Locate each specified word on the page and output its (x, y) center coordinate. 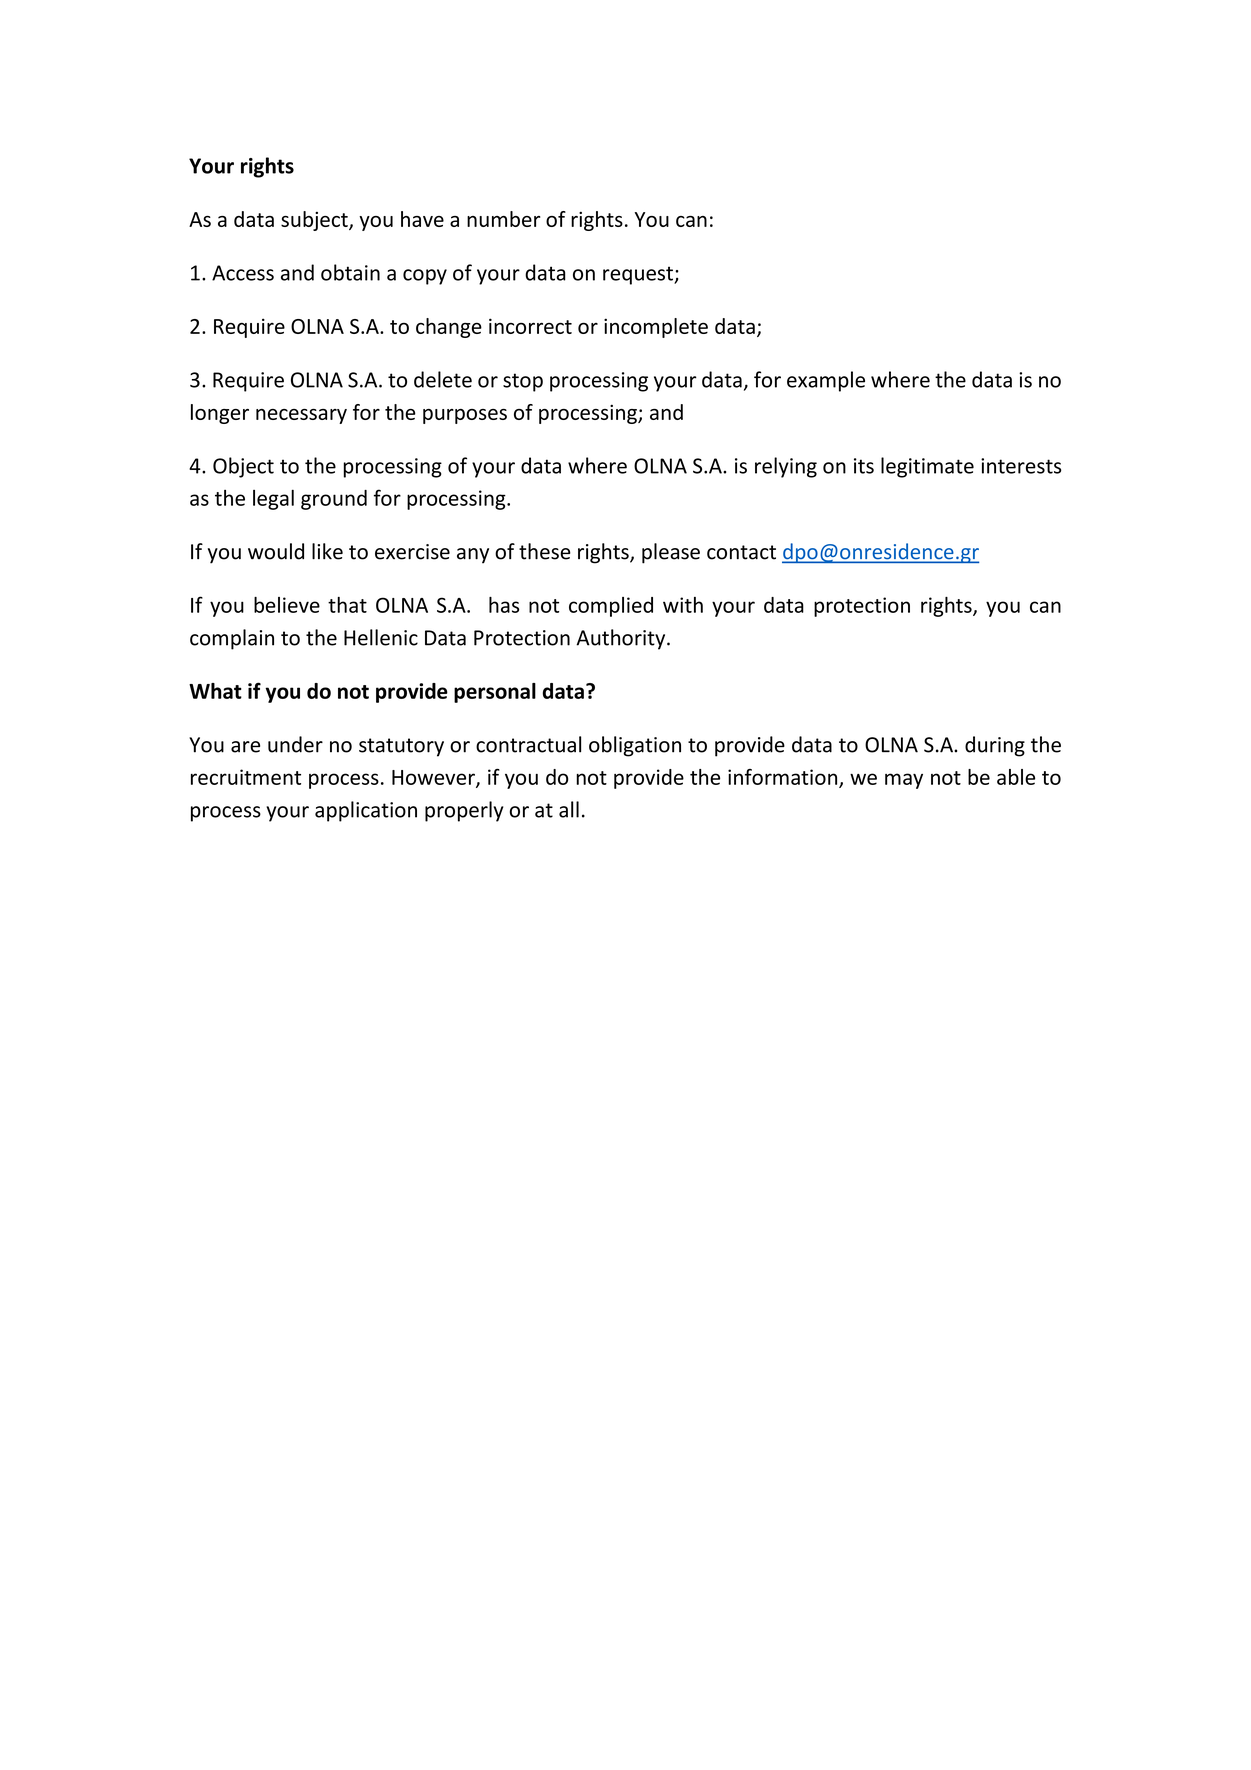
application (366, 811)
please (671, 553)
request (639, 275)
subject (315, 221)
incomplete (656, 328)
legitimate (927, 467)
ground (334, 500)
